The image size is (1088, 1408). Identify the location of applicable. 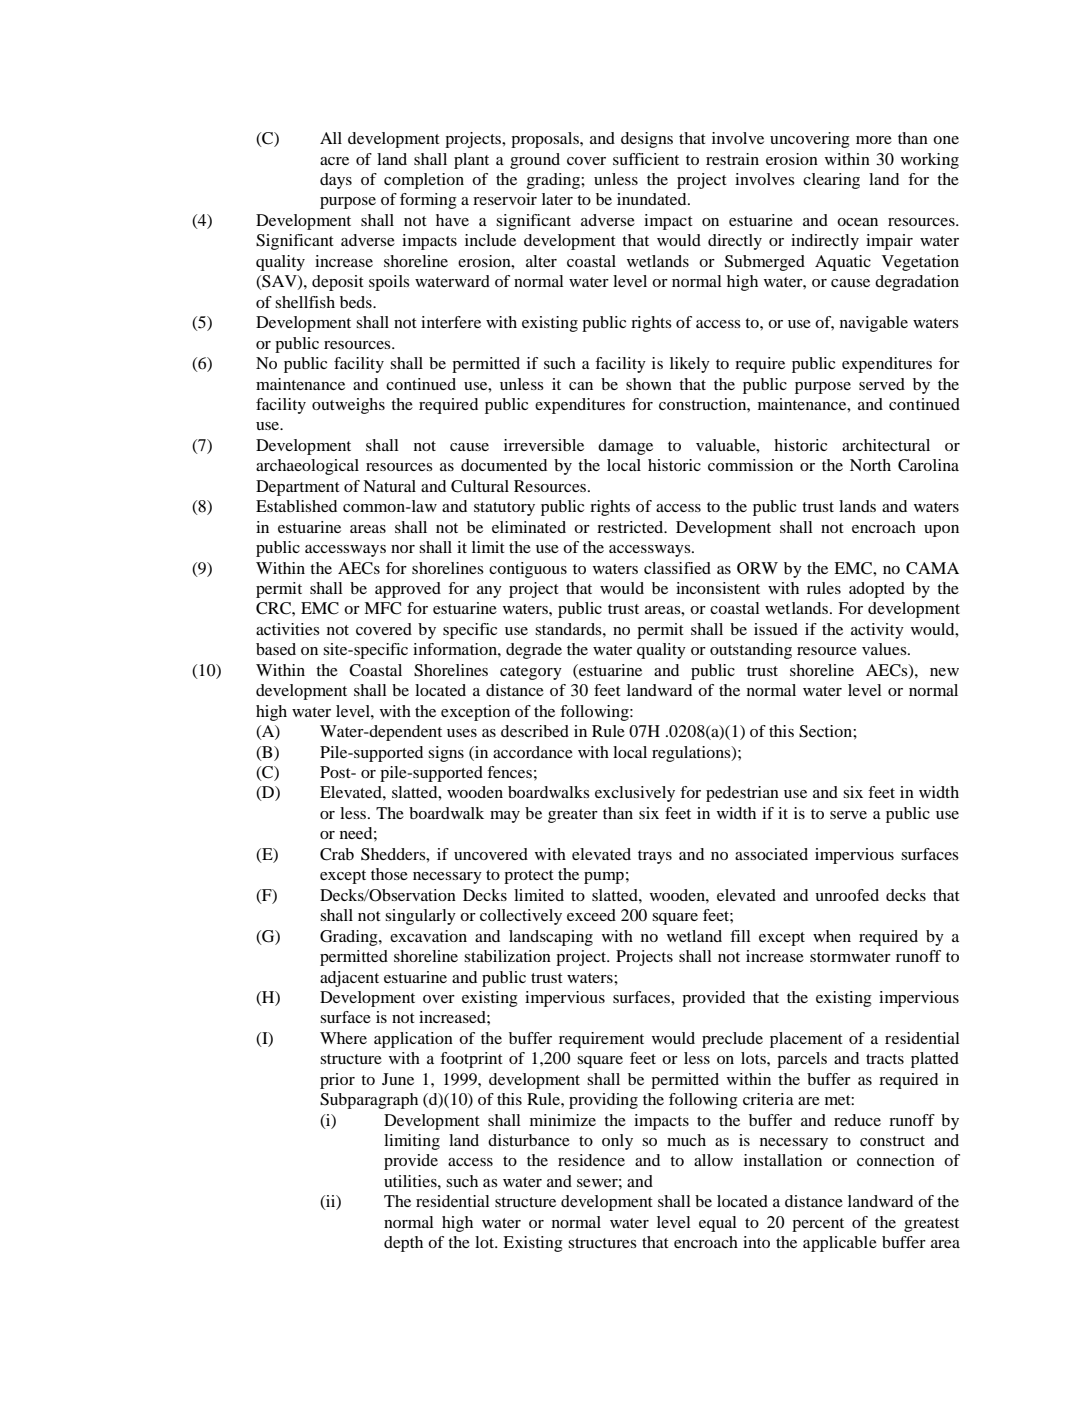
(840, 1244).
